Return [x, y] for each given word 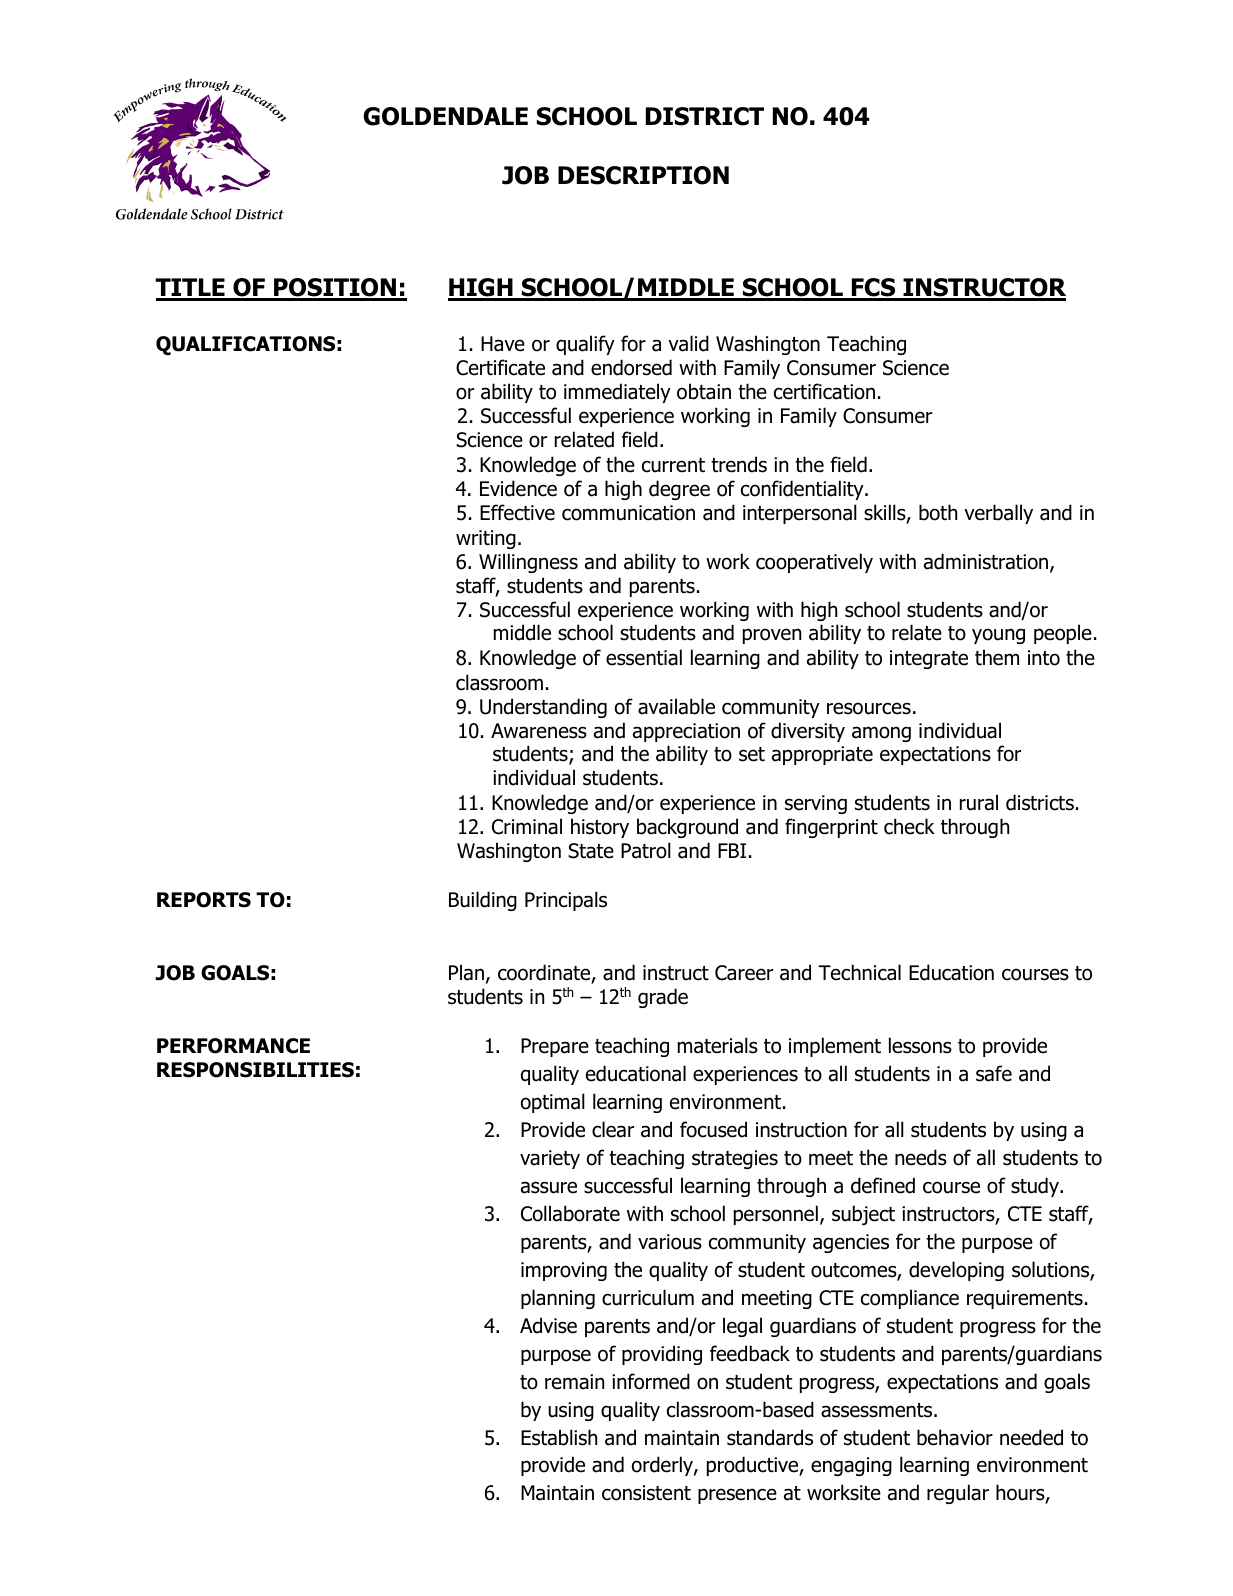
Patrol [646, 850]
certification [824, 391]
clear [613, 1129]
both [938, 512]
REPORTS [204, 900]
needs [921, 1157]
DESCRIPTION [643, 175]
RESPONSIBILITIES [255, 1070]
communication [628, 513]
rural [979, 802]
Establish [559, 1437]
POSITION [335, 289]
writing [486, 539]
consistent [646, 1493]
